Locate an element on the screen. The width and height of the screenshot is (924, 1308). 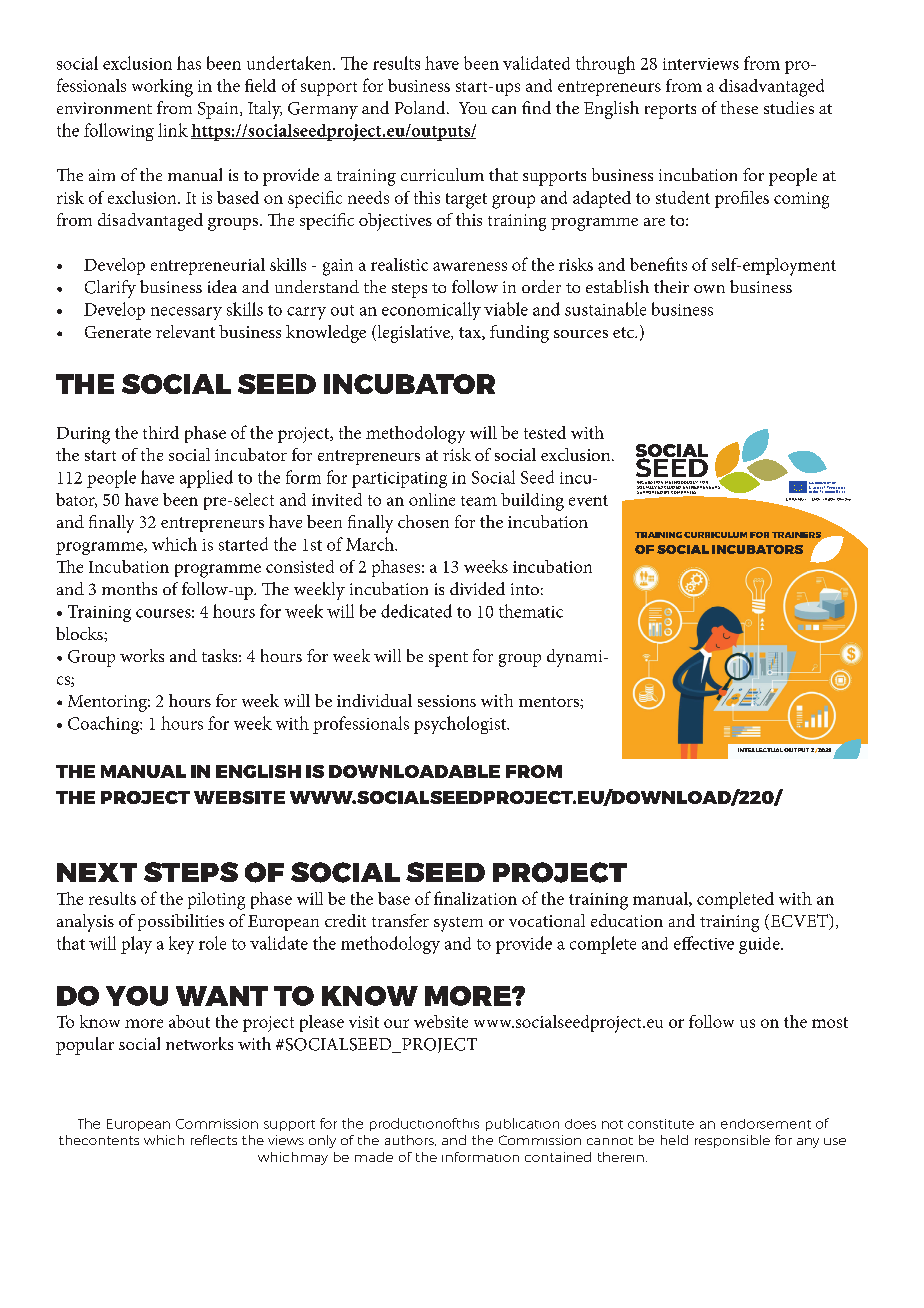
endorsement is located at coordinates (766, 1124).
